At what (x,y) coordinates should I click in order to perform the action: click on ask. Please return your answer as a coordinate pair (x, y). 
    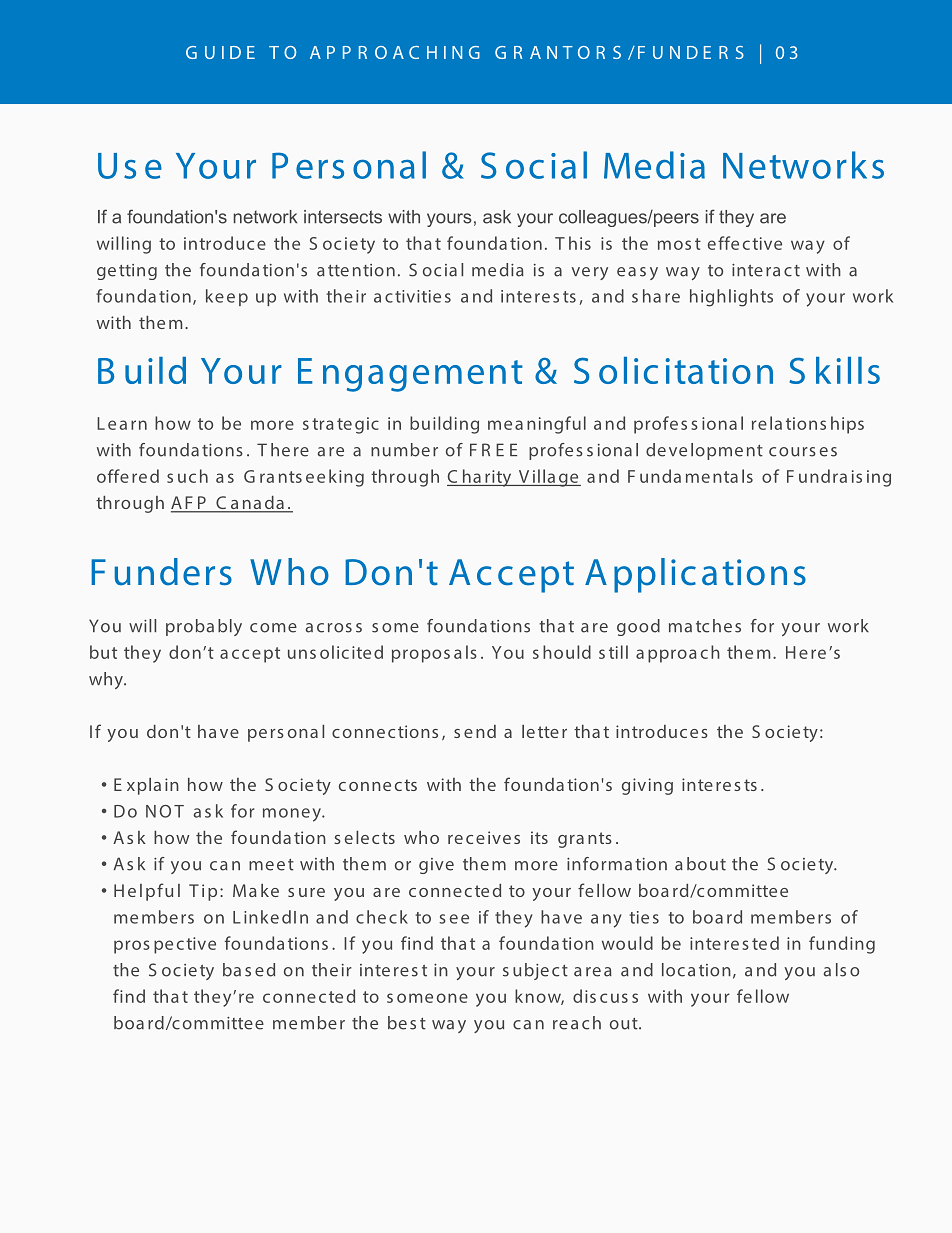
    Looking at the image, I should click on (497, 217).
